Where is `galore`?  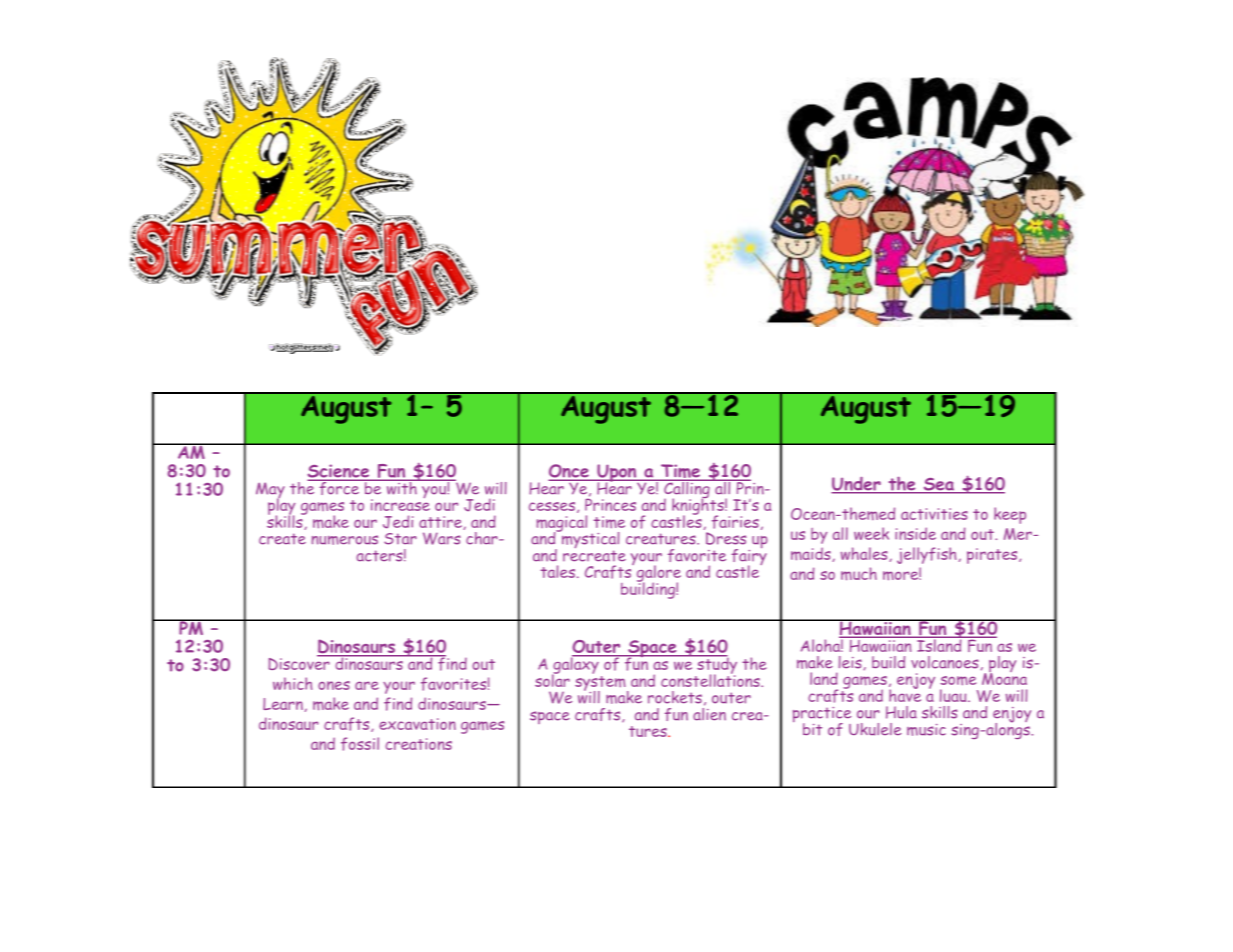
galore is located at coordinates (659, 575).
